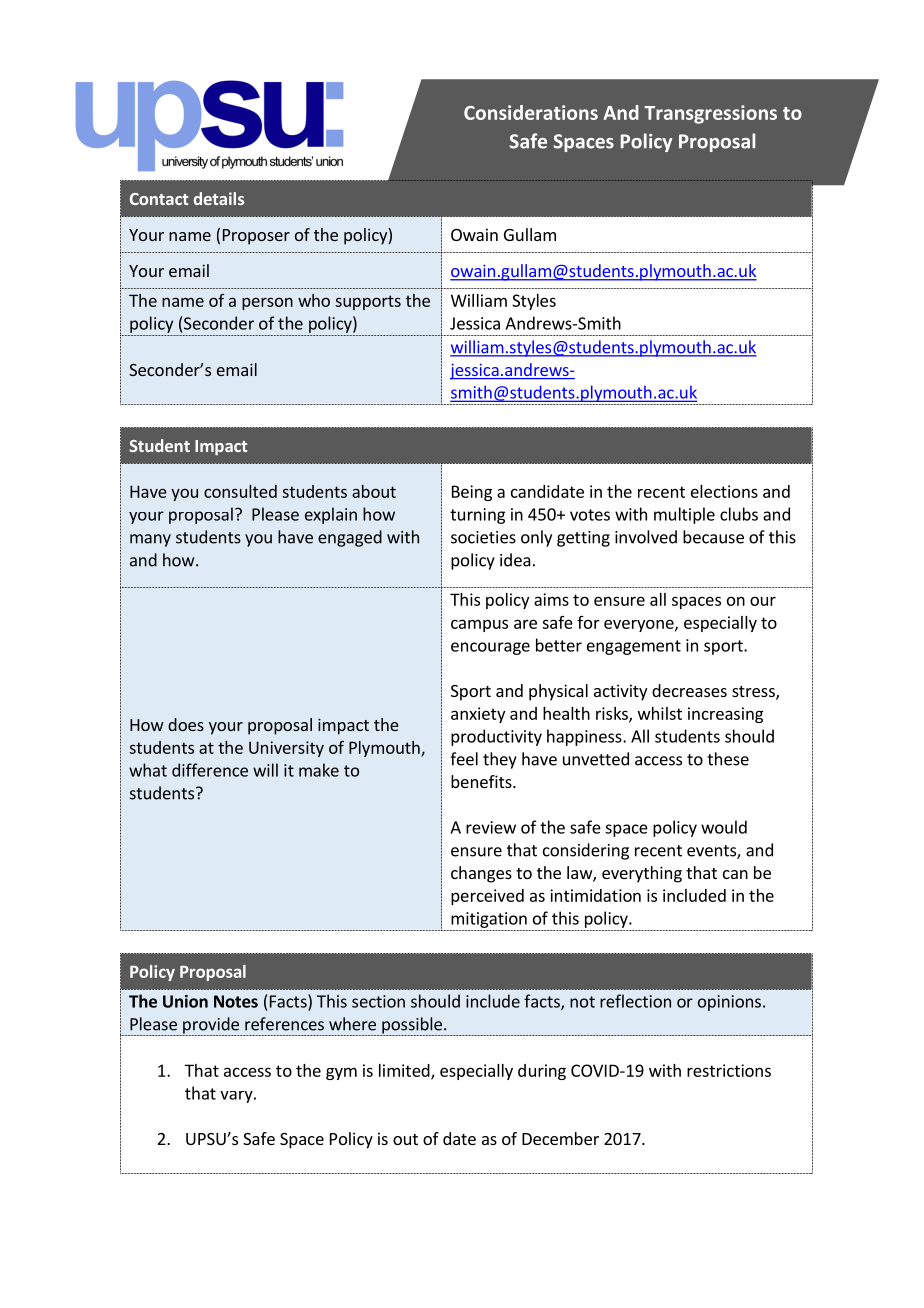 Image resolution: width=924 pixels, height=1308 pixels. I want to click on Considerations, so click(531, 112).
